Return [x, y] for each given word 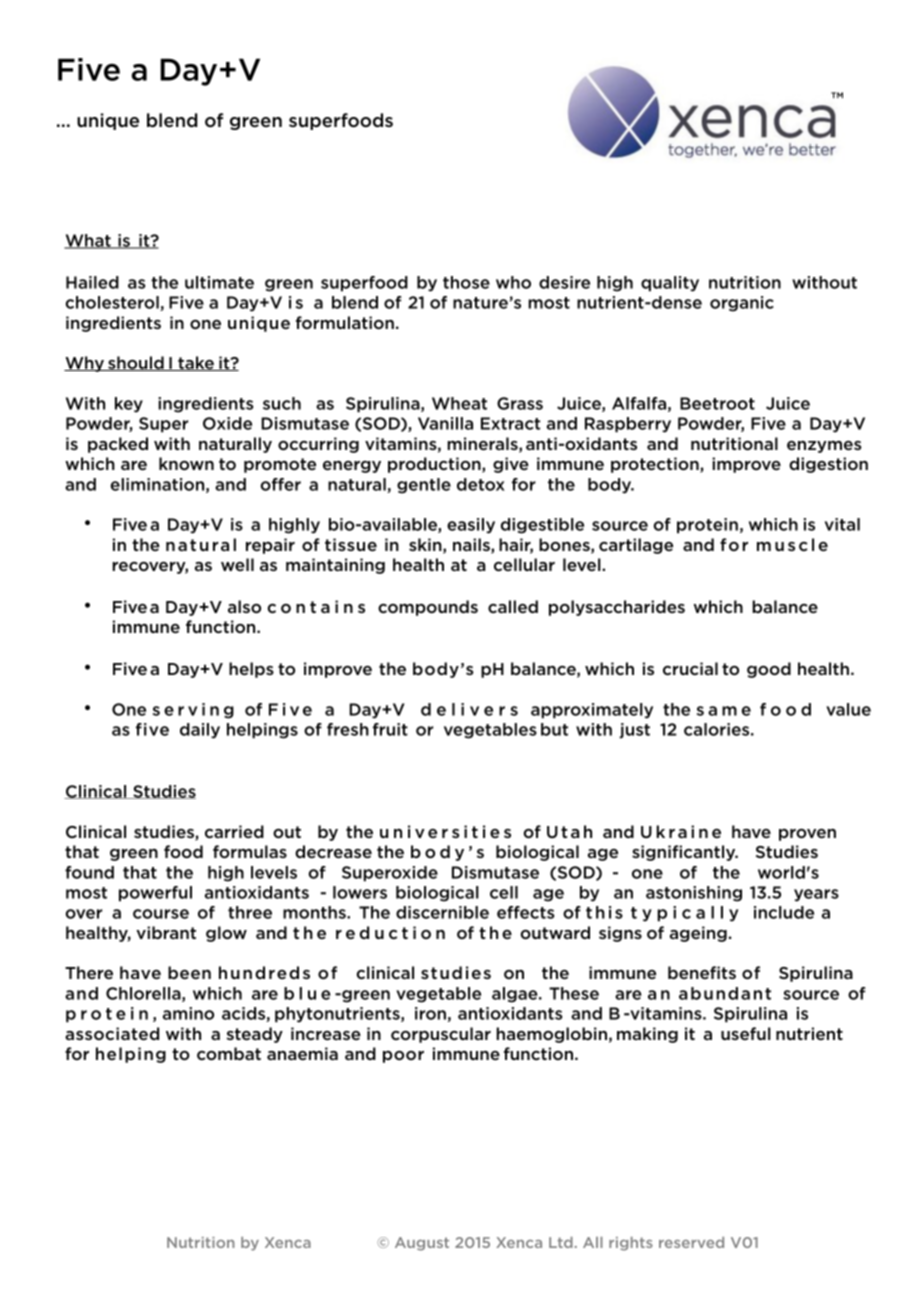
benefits [702, 972]
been [189, 972]
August [422, 1244]
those [466, 282]
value [848, 709]
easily [471, 526]
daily [200, 731]
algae [516, 995]
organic [742, 304]
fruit [390, 729]
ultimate [219, 282]
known [186, 463]
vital [842, 524]
